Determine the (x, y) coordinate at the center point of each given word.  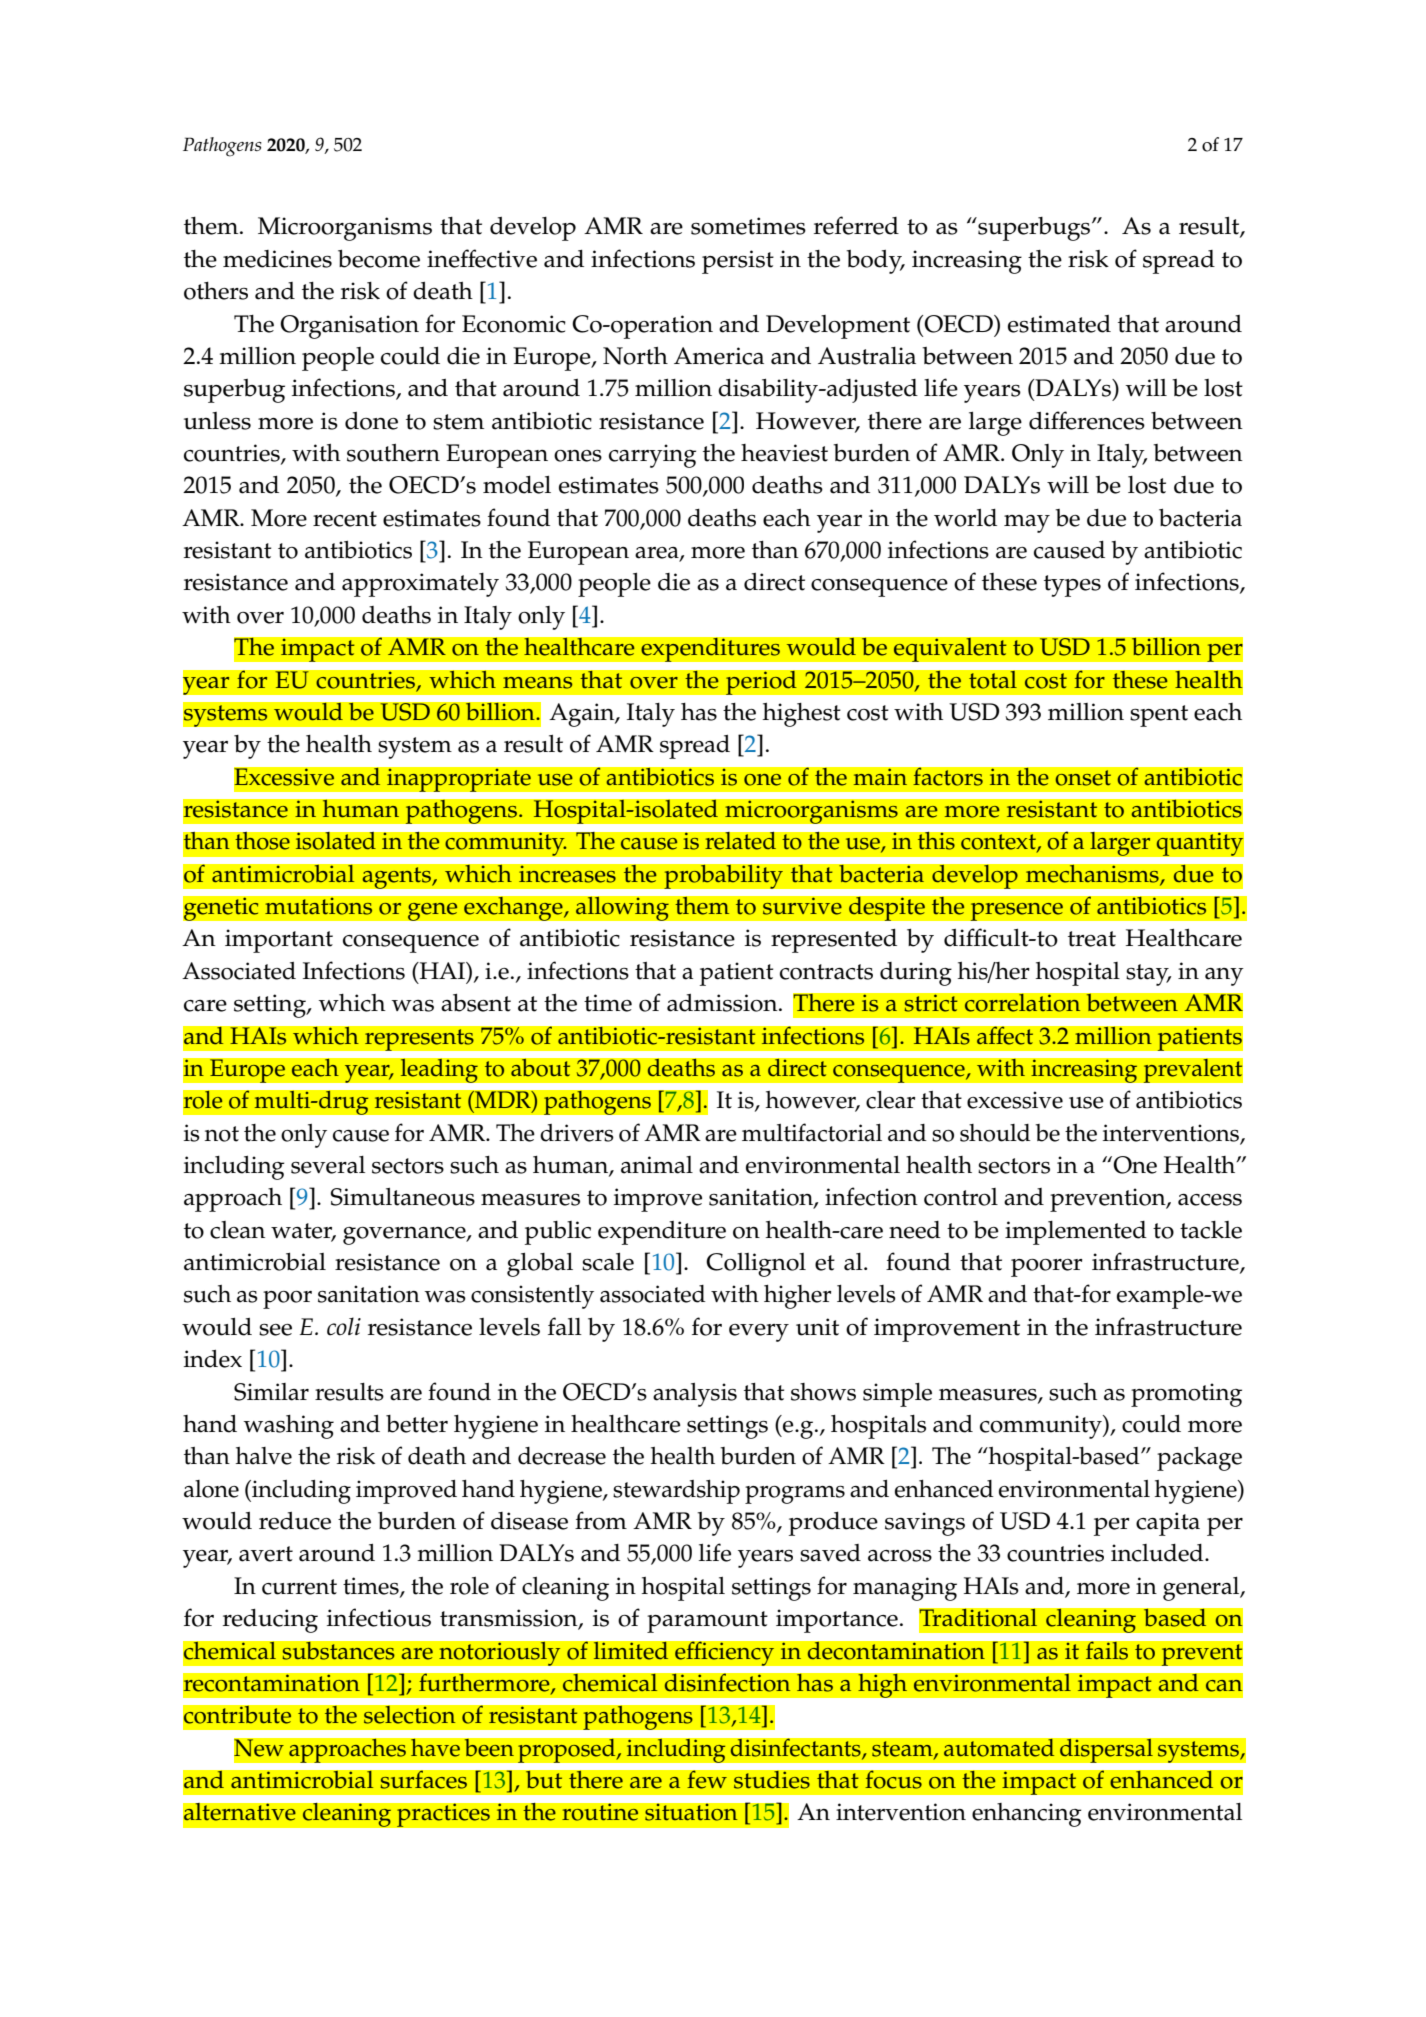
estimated (1059, 324)
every (759, 1333)
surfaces (424, 1779)
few (707, 1779)
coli (344, 1326)
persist (738, 262)
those (262, 841)
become (379, 259)
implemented (1076, 1233)
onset (1083, 778)
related (741, 841)
